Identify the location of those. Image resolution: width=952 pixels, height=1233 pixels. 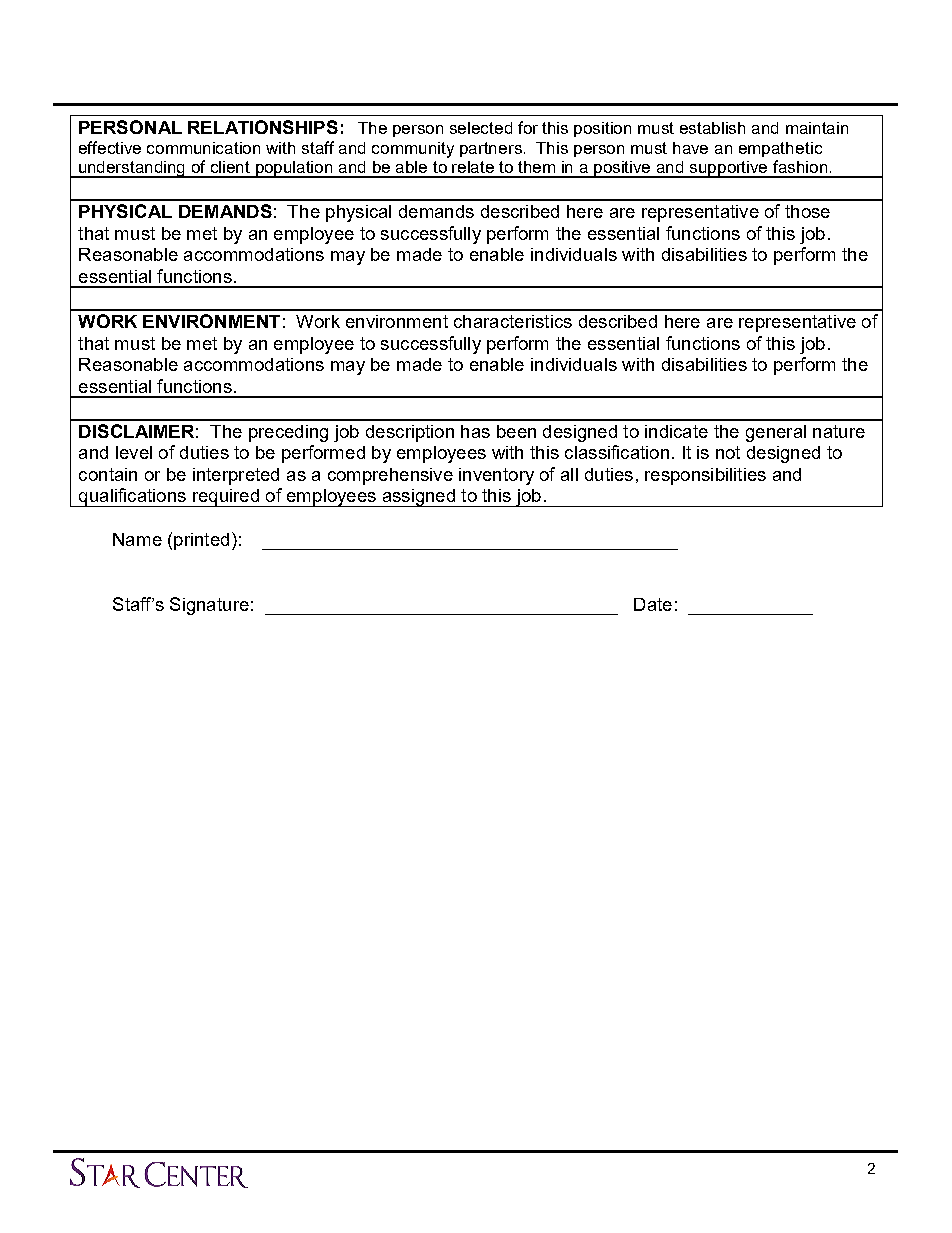
(807, 211).
